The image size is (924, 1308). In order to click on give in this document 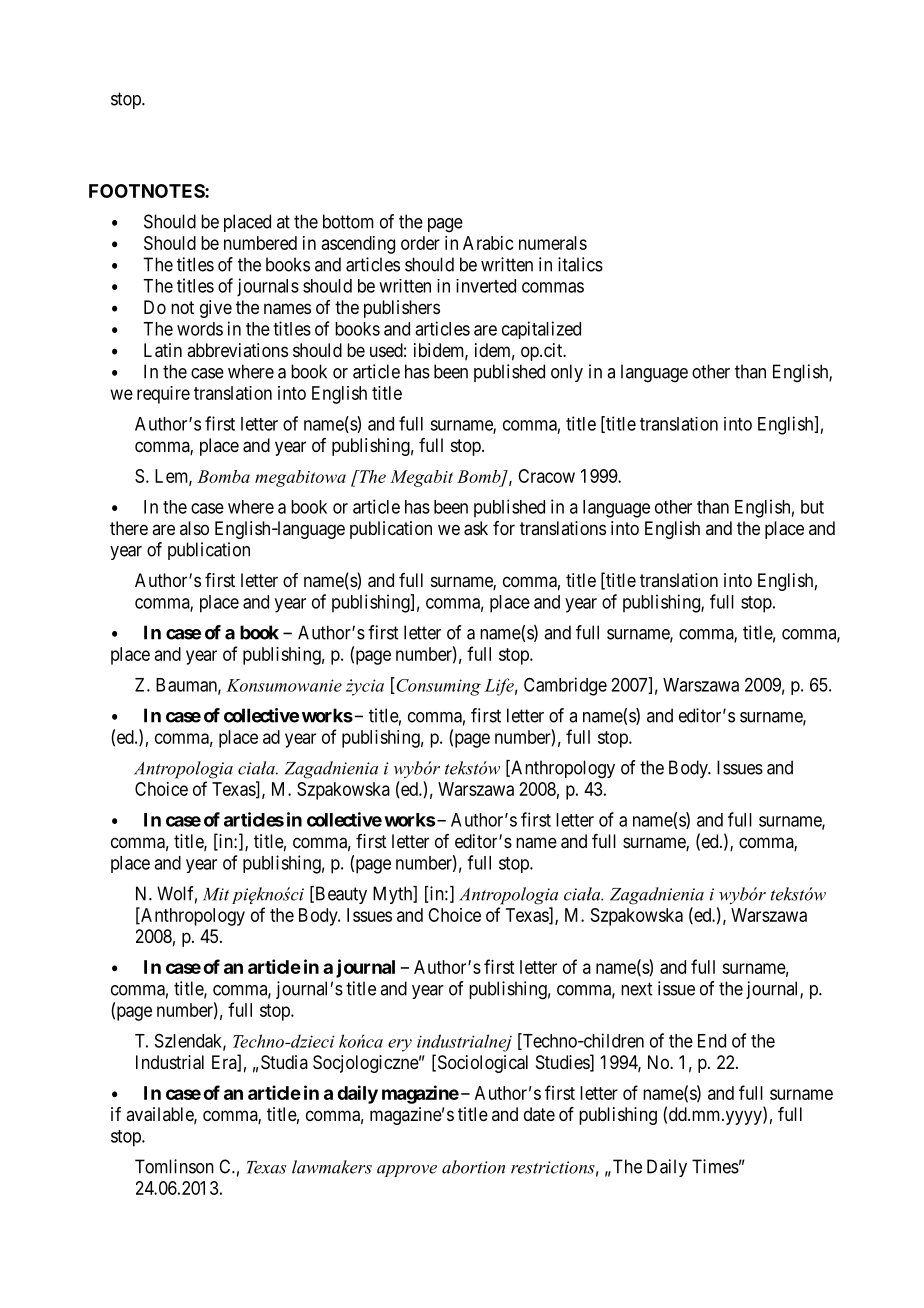, I will do `click(216, 309)`.
